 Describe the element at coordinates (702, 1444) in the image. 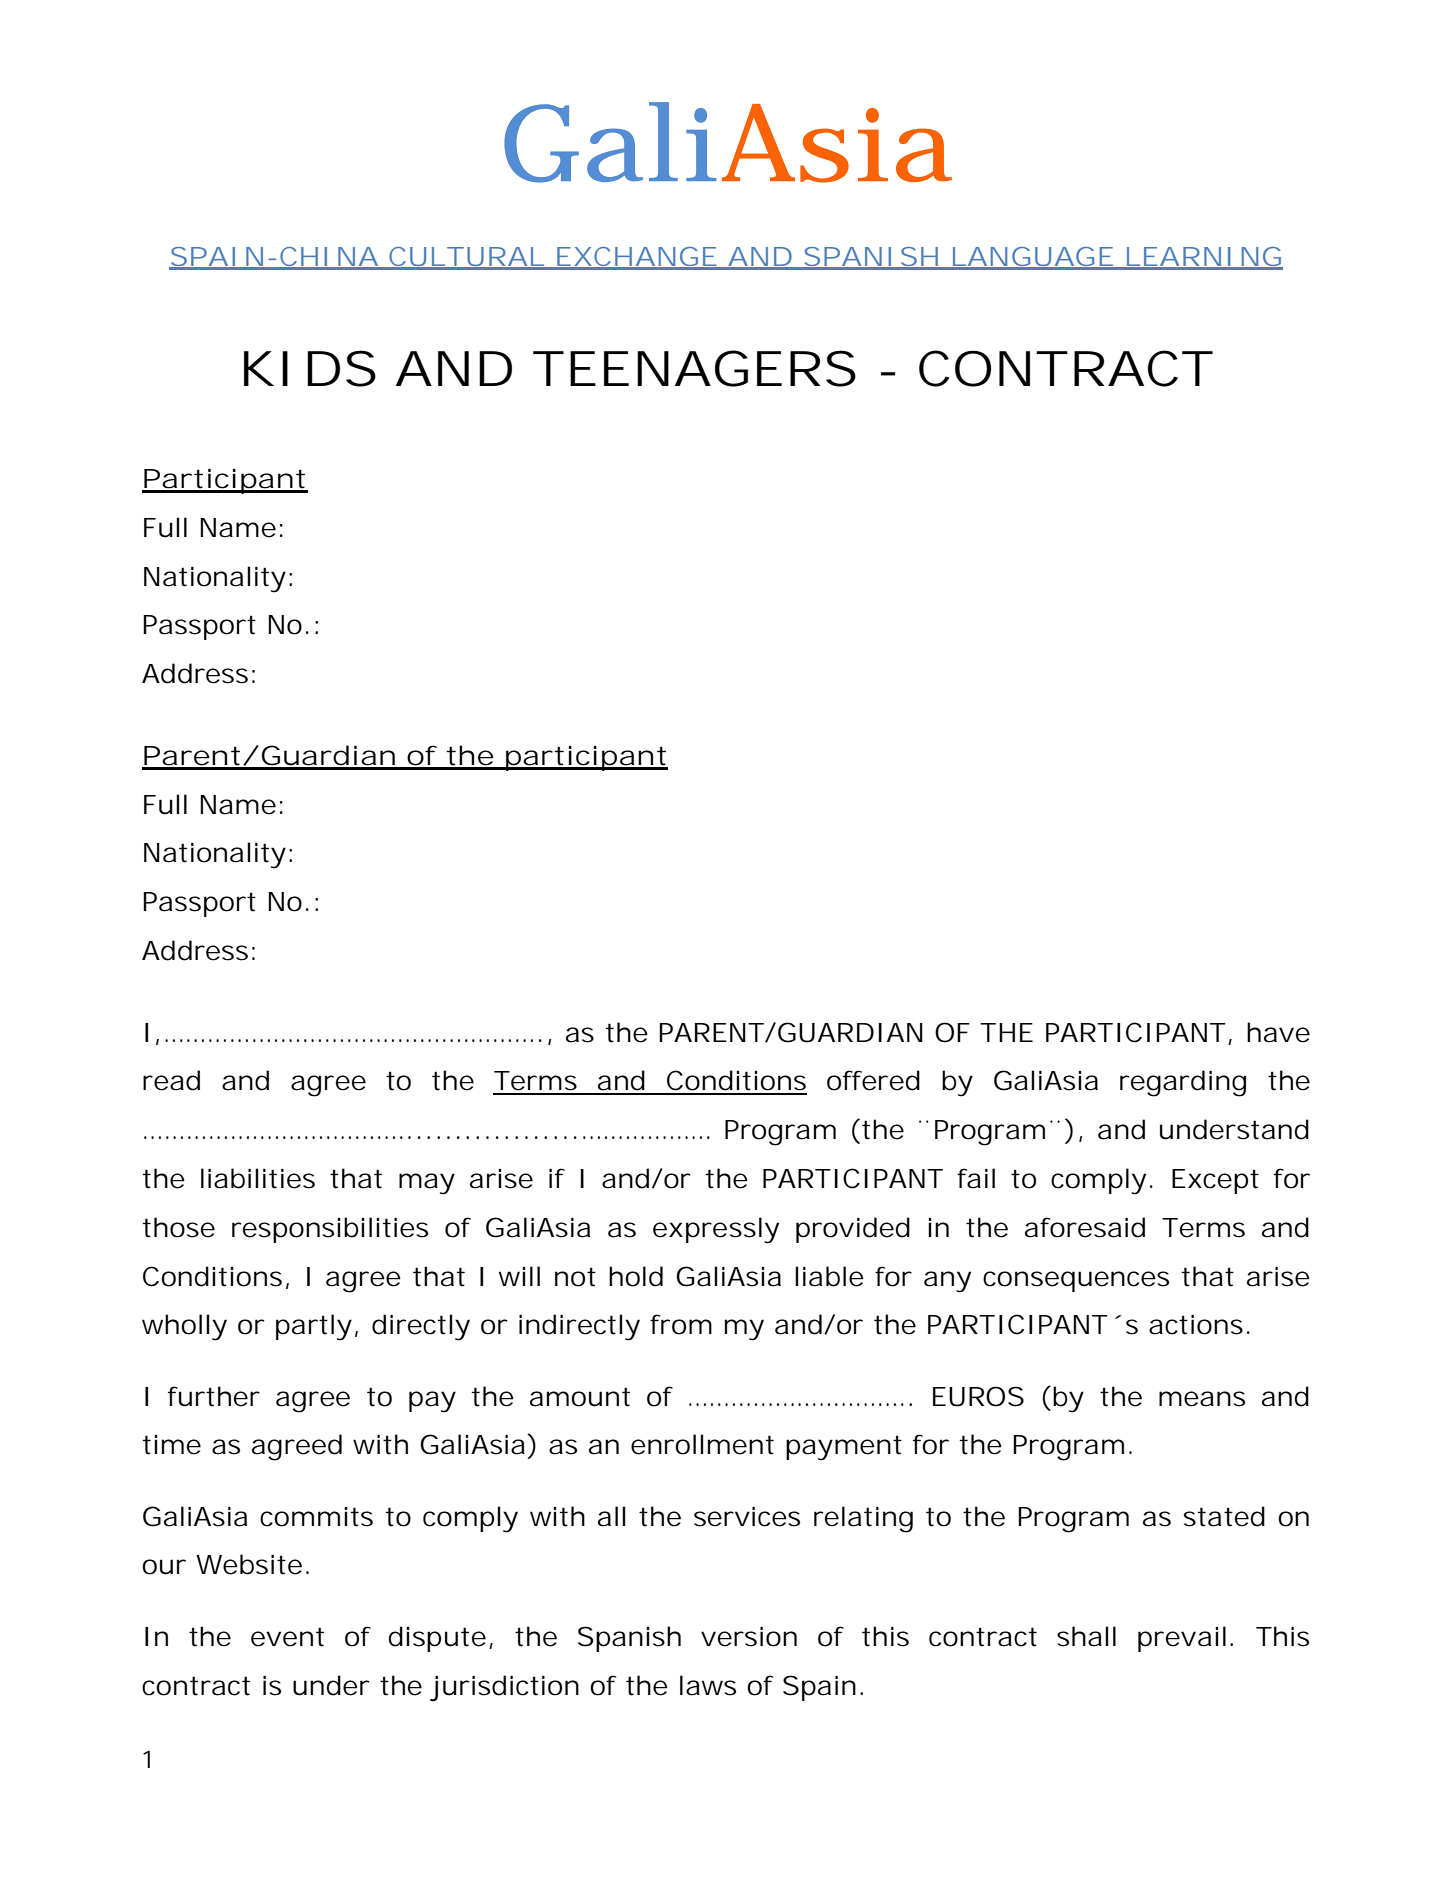

I see `enrollment` at that location.
